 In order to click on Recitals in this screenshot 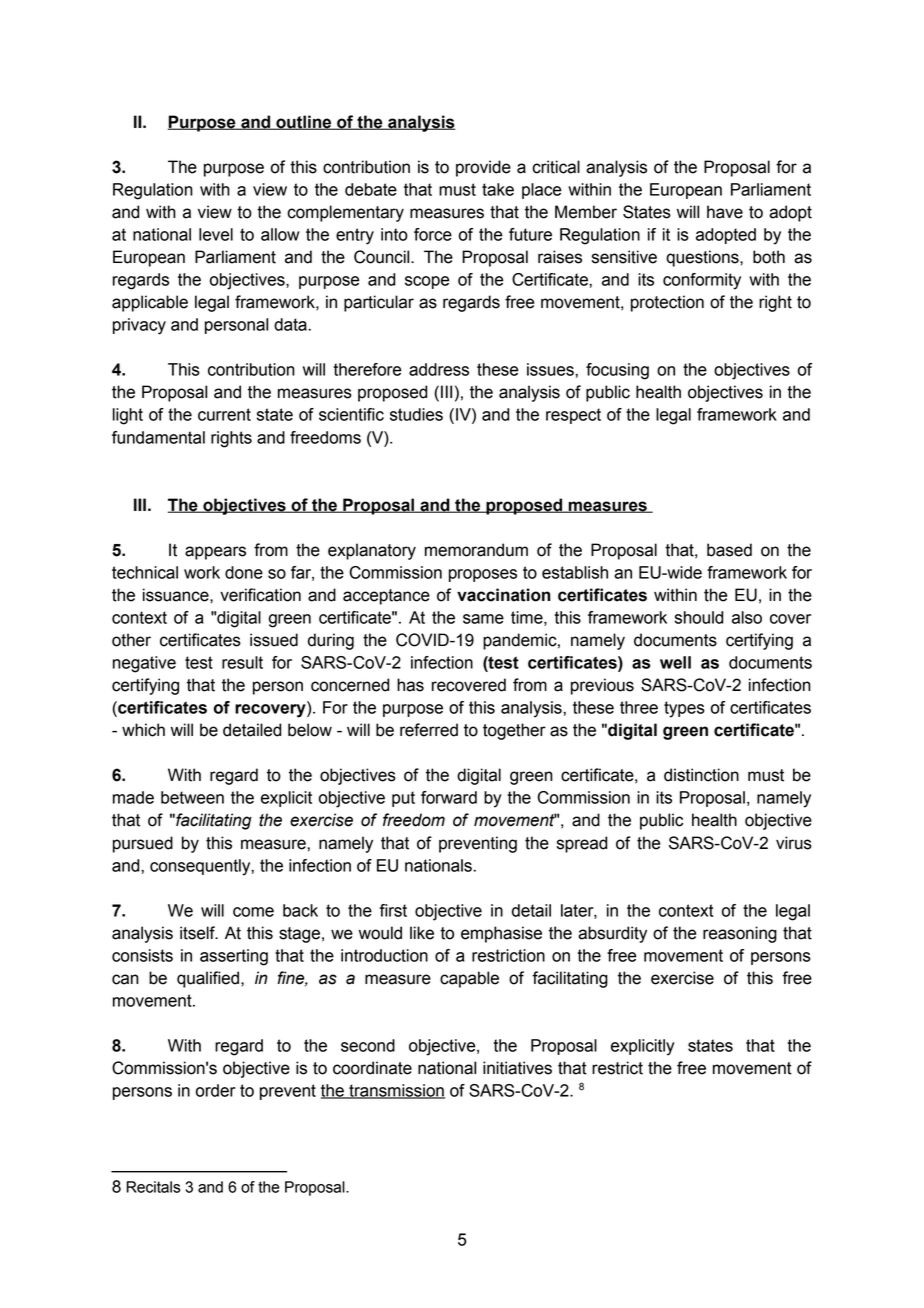, I will do `click(153, 1187)`.
